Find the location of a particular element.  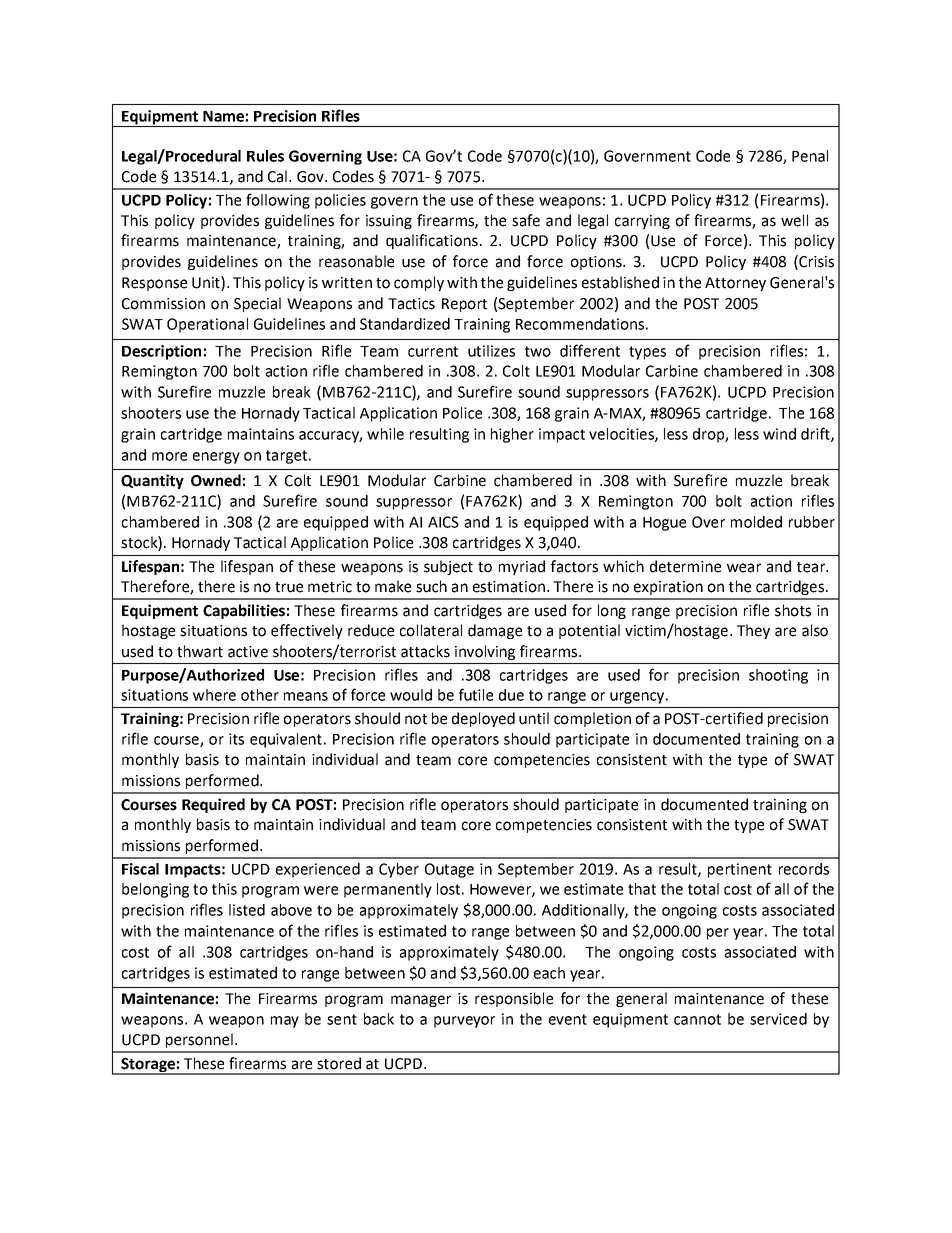

may is located at coordinates (285, 1022).
